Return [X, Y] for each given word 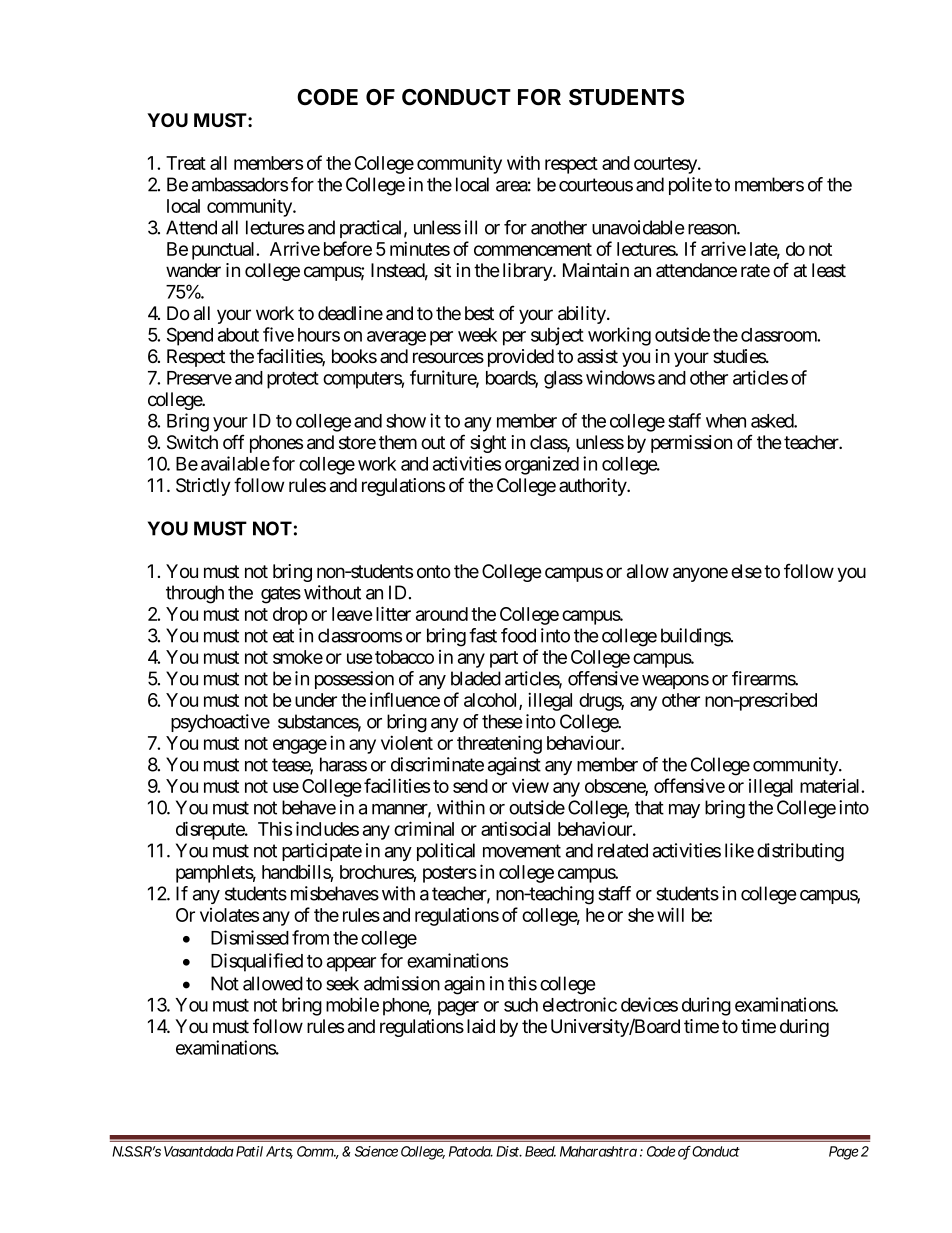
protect [293, 380]
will [670, 914]
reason [713, 229]
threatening [499, 744]
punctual [225, 251]
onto [434, 572]
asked [773, 421]
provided [521, 358]
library [528, 272]
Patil [249, 1151]
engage [300, 746]
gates [281, 595]
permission [691, 444]
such [521, 1005]
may [684, 811]
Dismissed [250, 937]
